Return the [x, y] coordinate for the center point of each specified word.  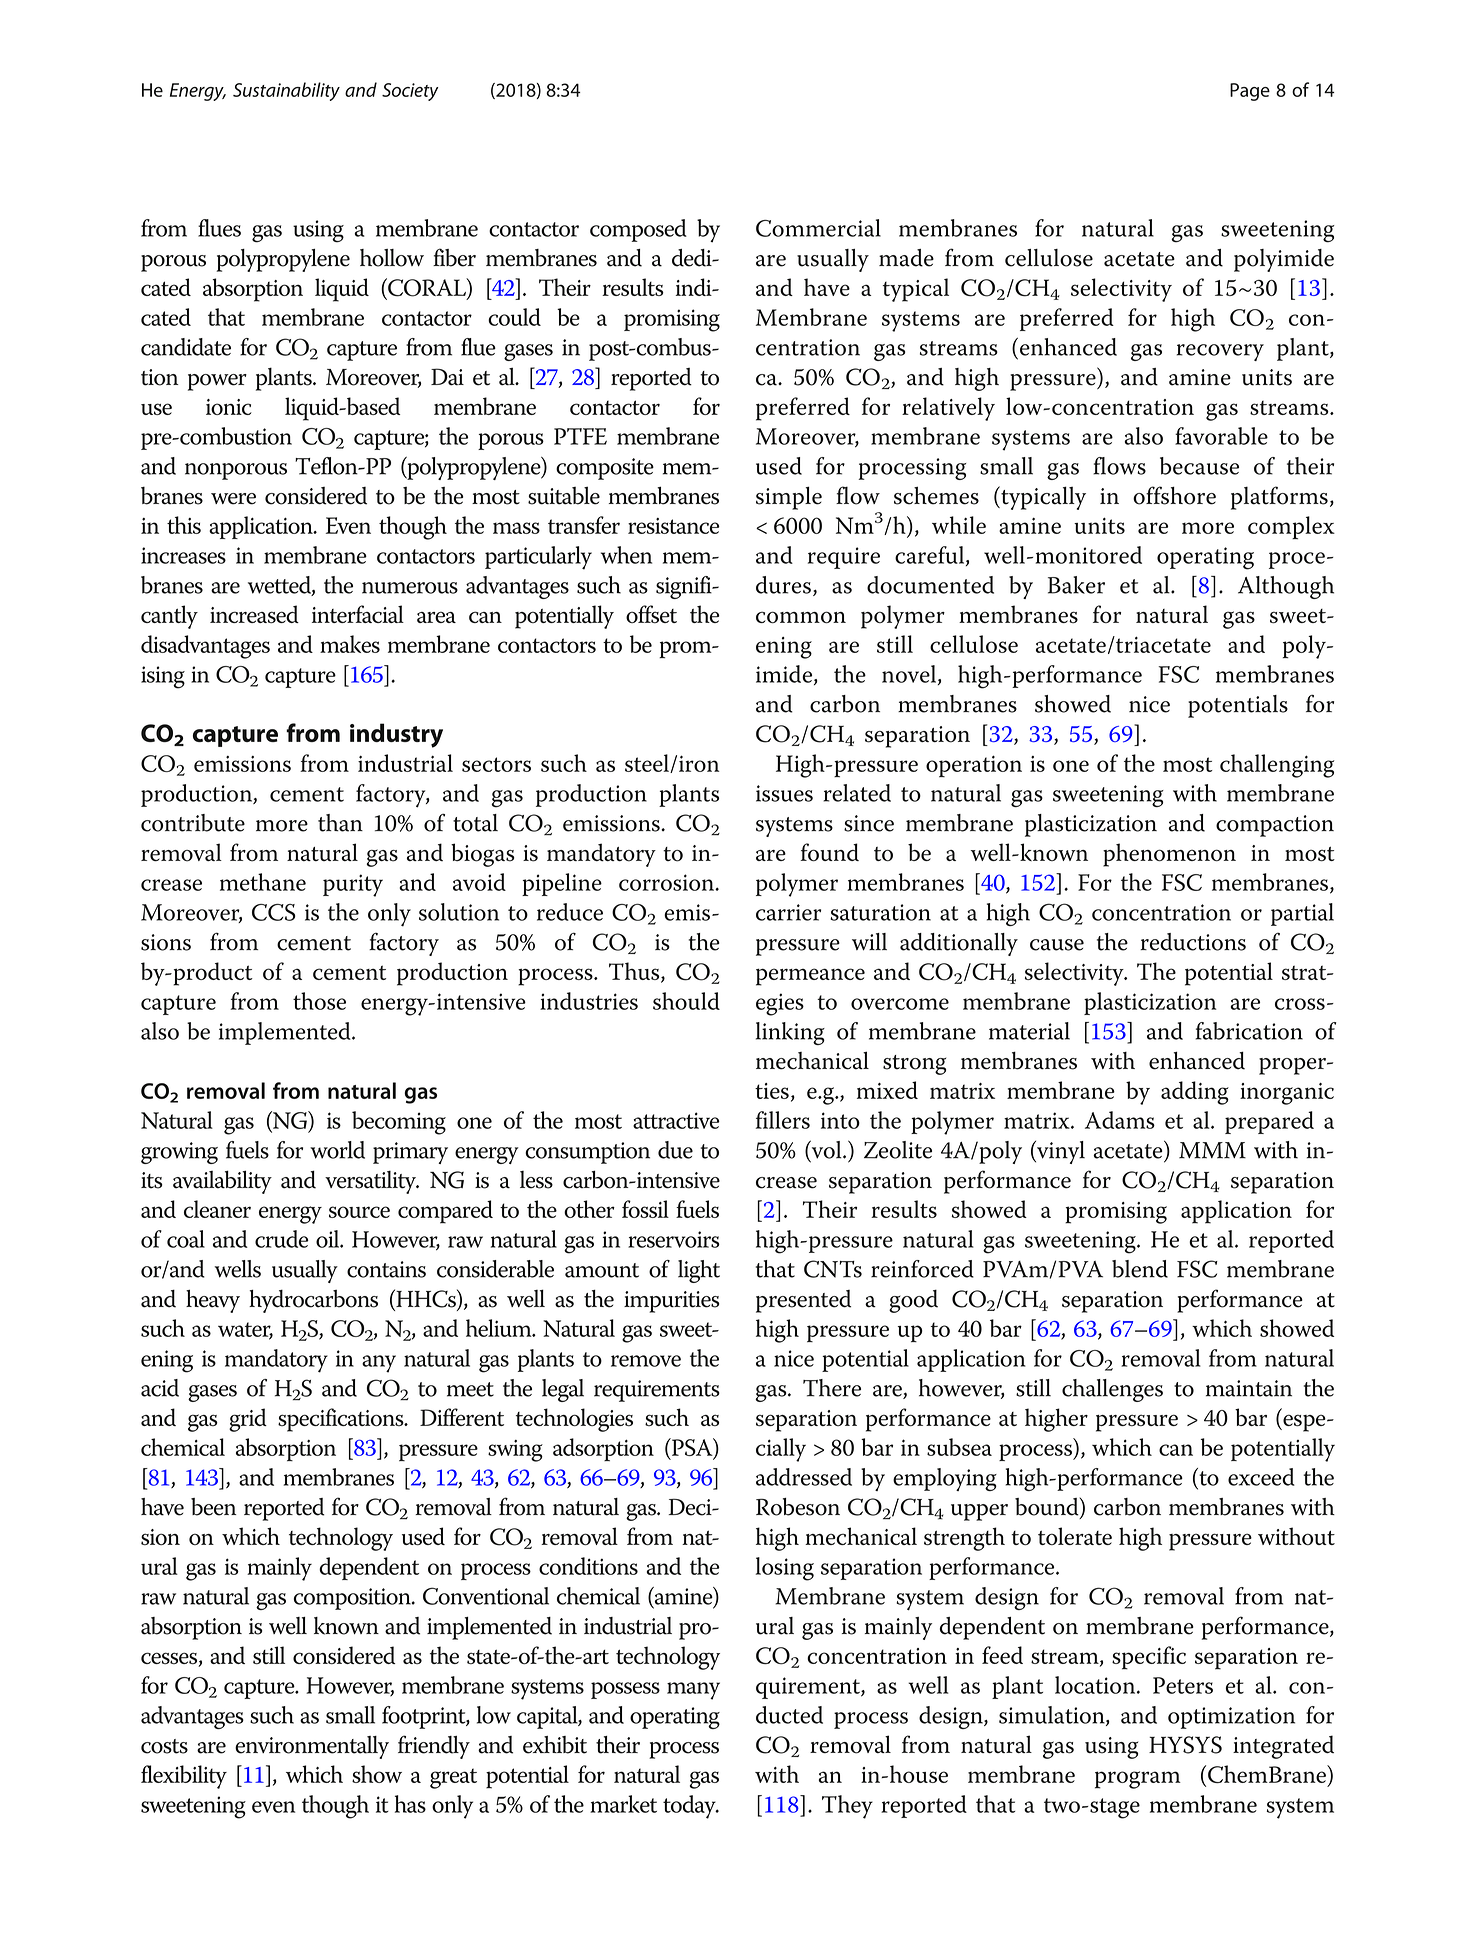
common [801, 617]
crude [282, 1239]
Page [1250, 92]
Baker [1076, 585]
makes [350, 644]
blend [1140, 1269]
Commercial [818, 228]
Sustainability [286, 91]
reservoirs [674, 1239]
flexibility [184, 1777]
